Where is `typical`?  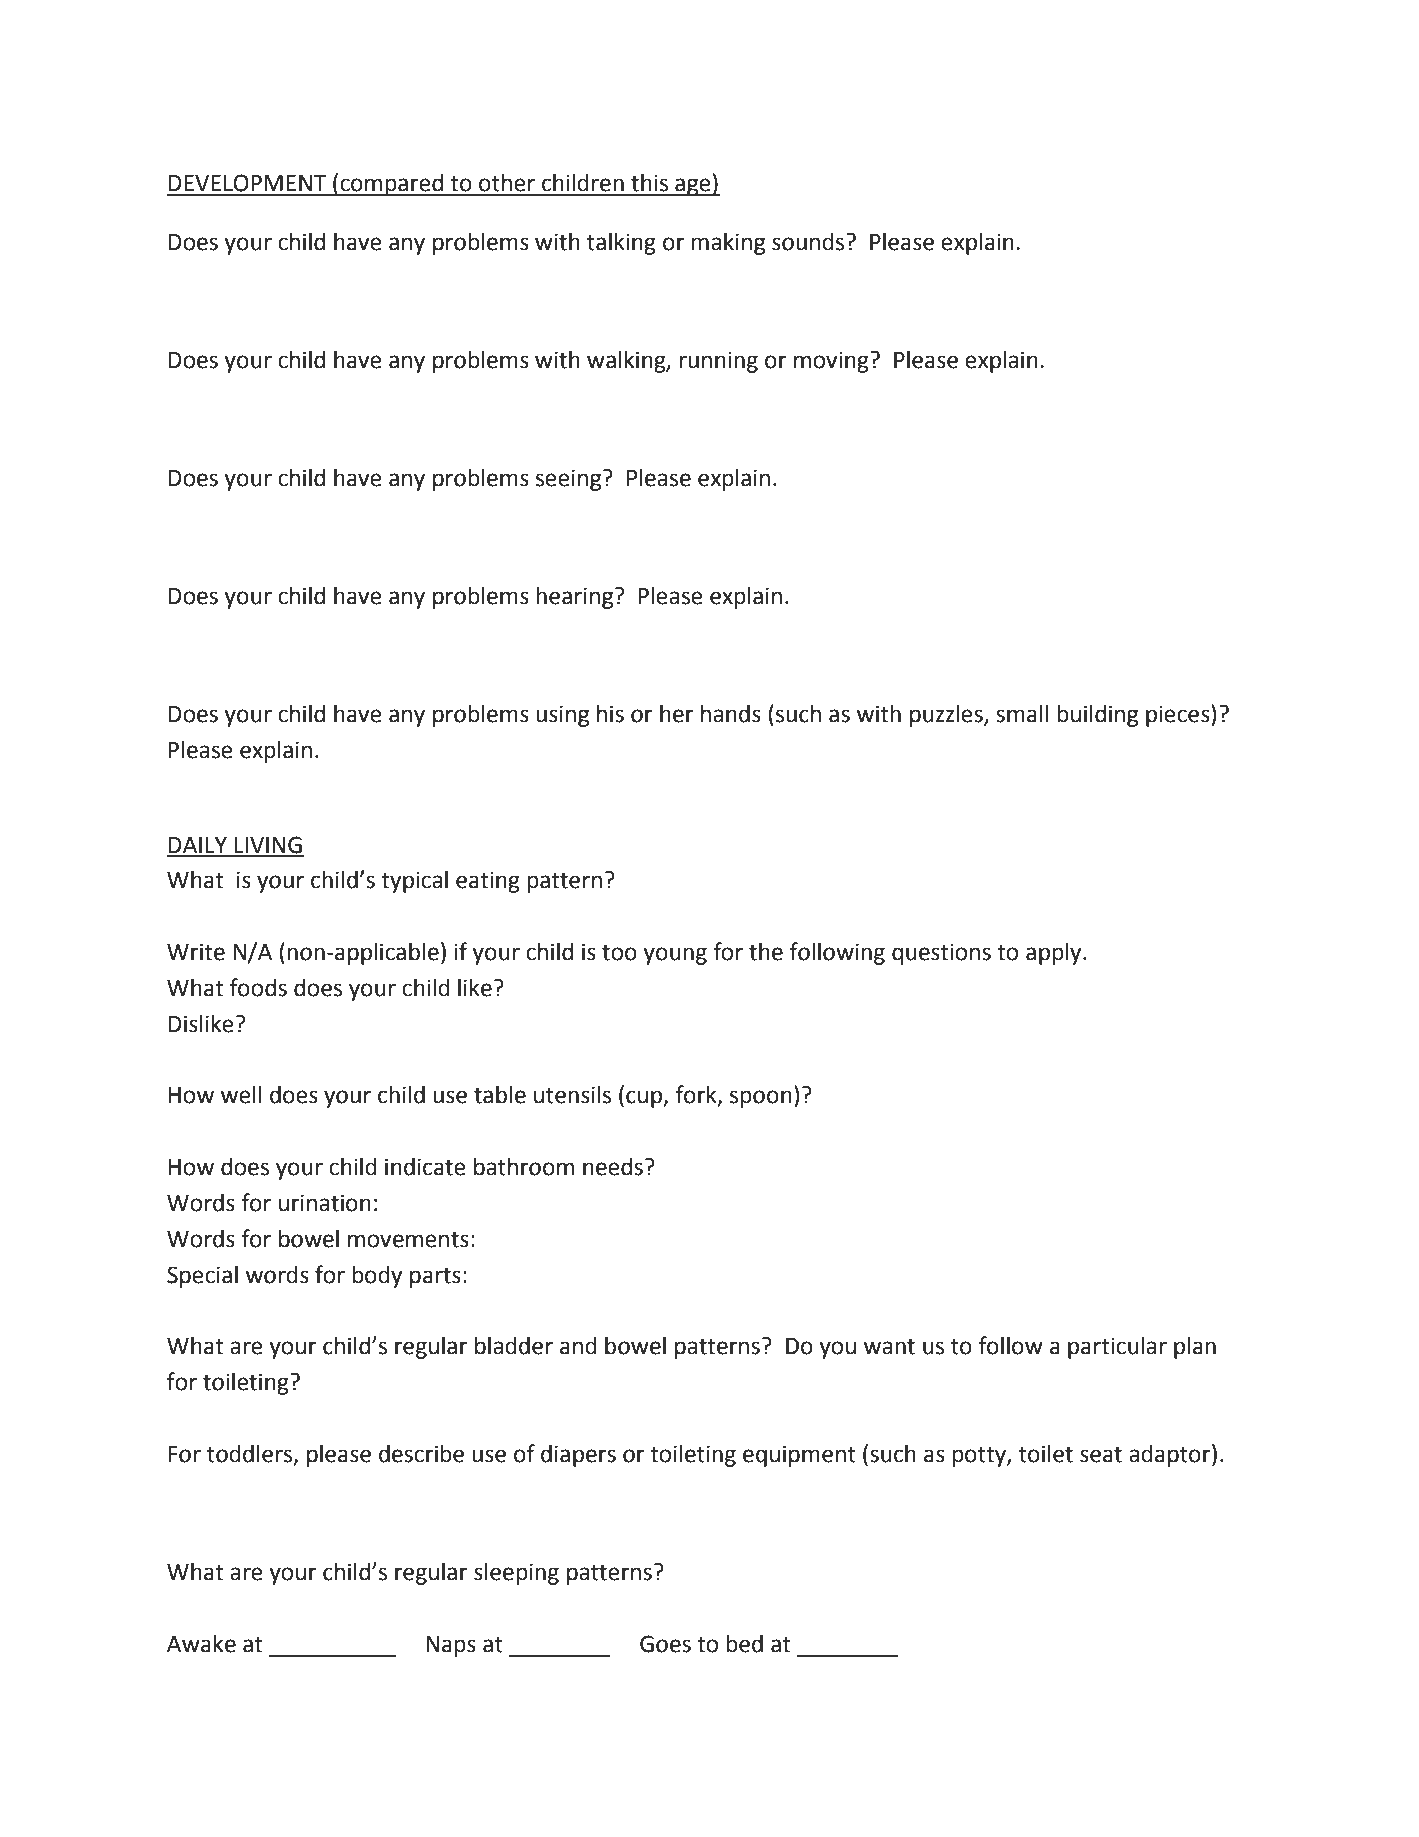 typical is located at coordinates (414, 881).
